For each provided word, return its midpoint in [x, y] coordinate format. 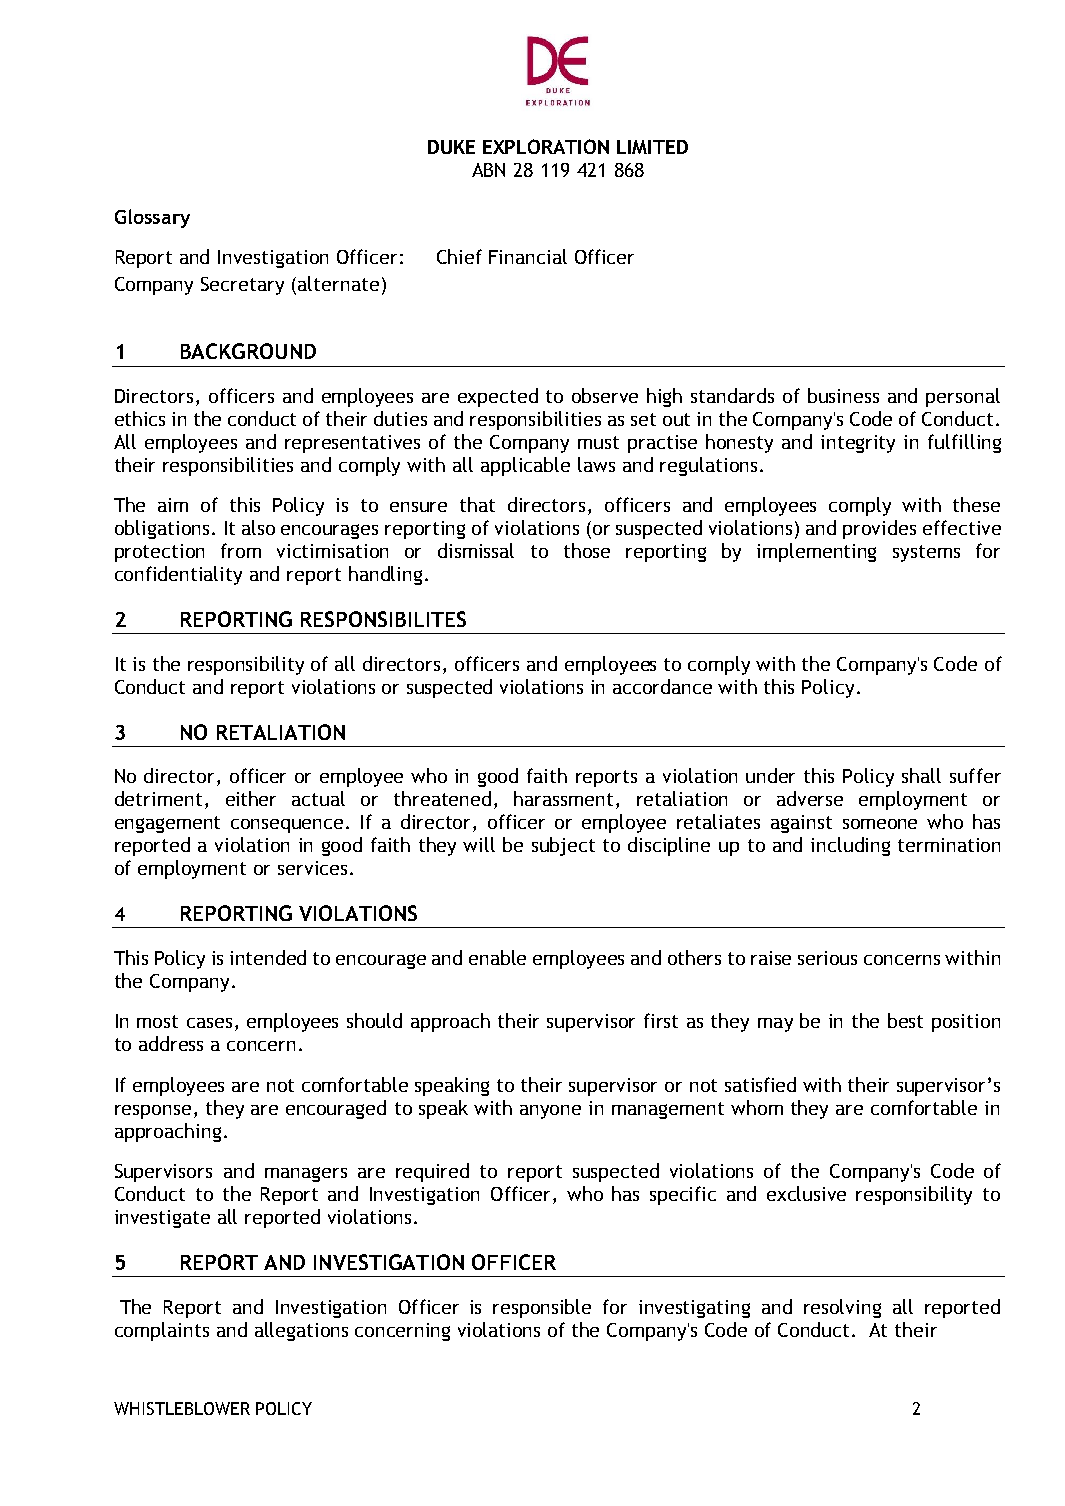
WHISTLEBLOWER [182, 1408]
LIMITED [652, 147]
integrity [858, 444]
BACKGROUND [248, 351]
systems [926, 553]
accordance [662, 686]
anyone [550, 1112]
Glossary [152, 218]
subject [563, 846]
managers [306, 1174]
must [598, 442]
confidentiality [178, 575]
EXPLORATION [546, 146]
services [312, 868]
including [850, 846]
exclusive [806, 1193]
